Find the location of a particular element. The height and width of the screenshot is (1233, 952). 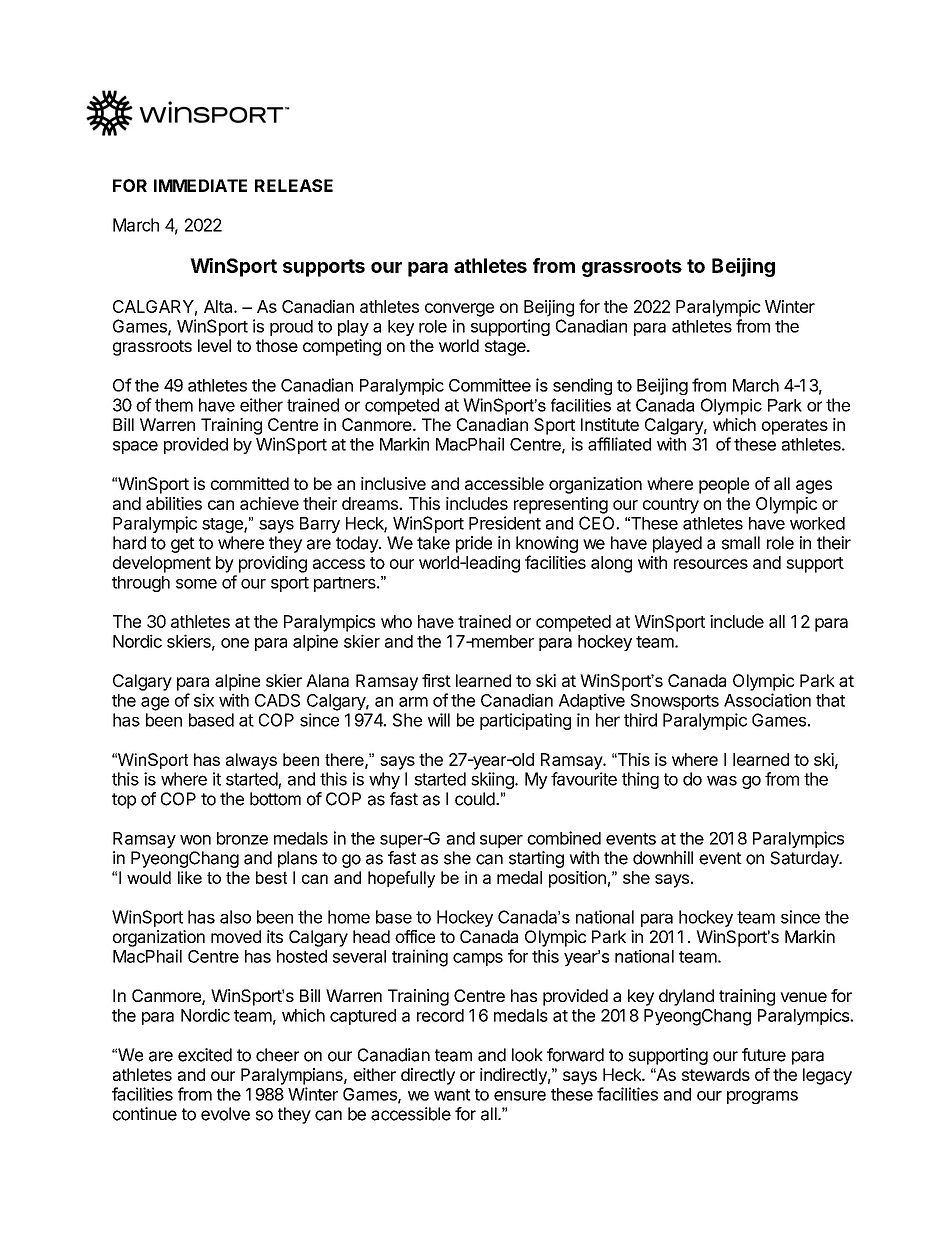

evolve is located at coordinates (225, 1114).
